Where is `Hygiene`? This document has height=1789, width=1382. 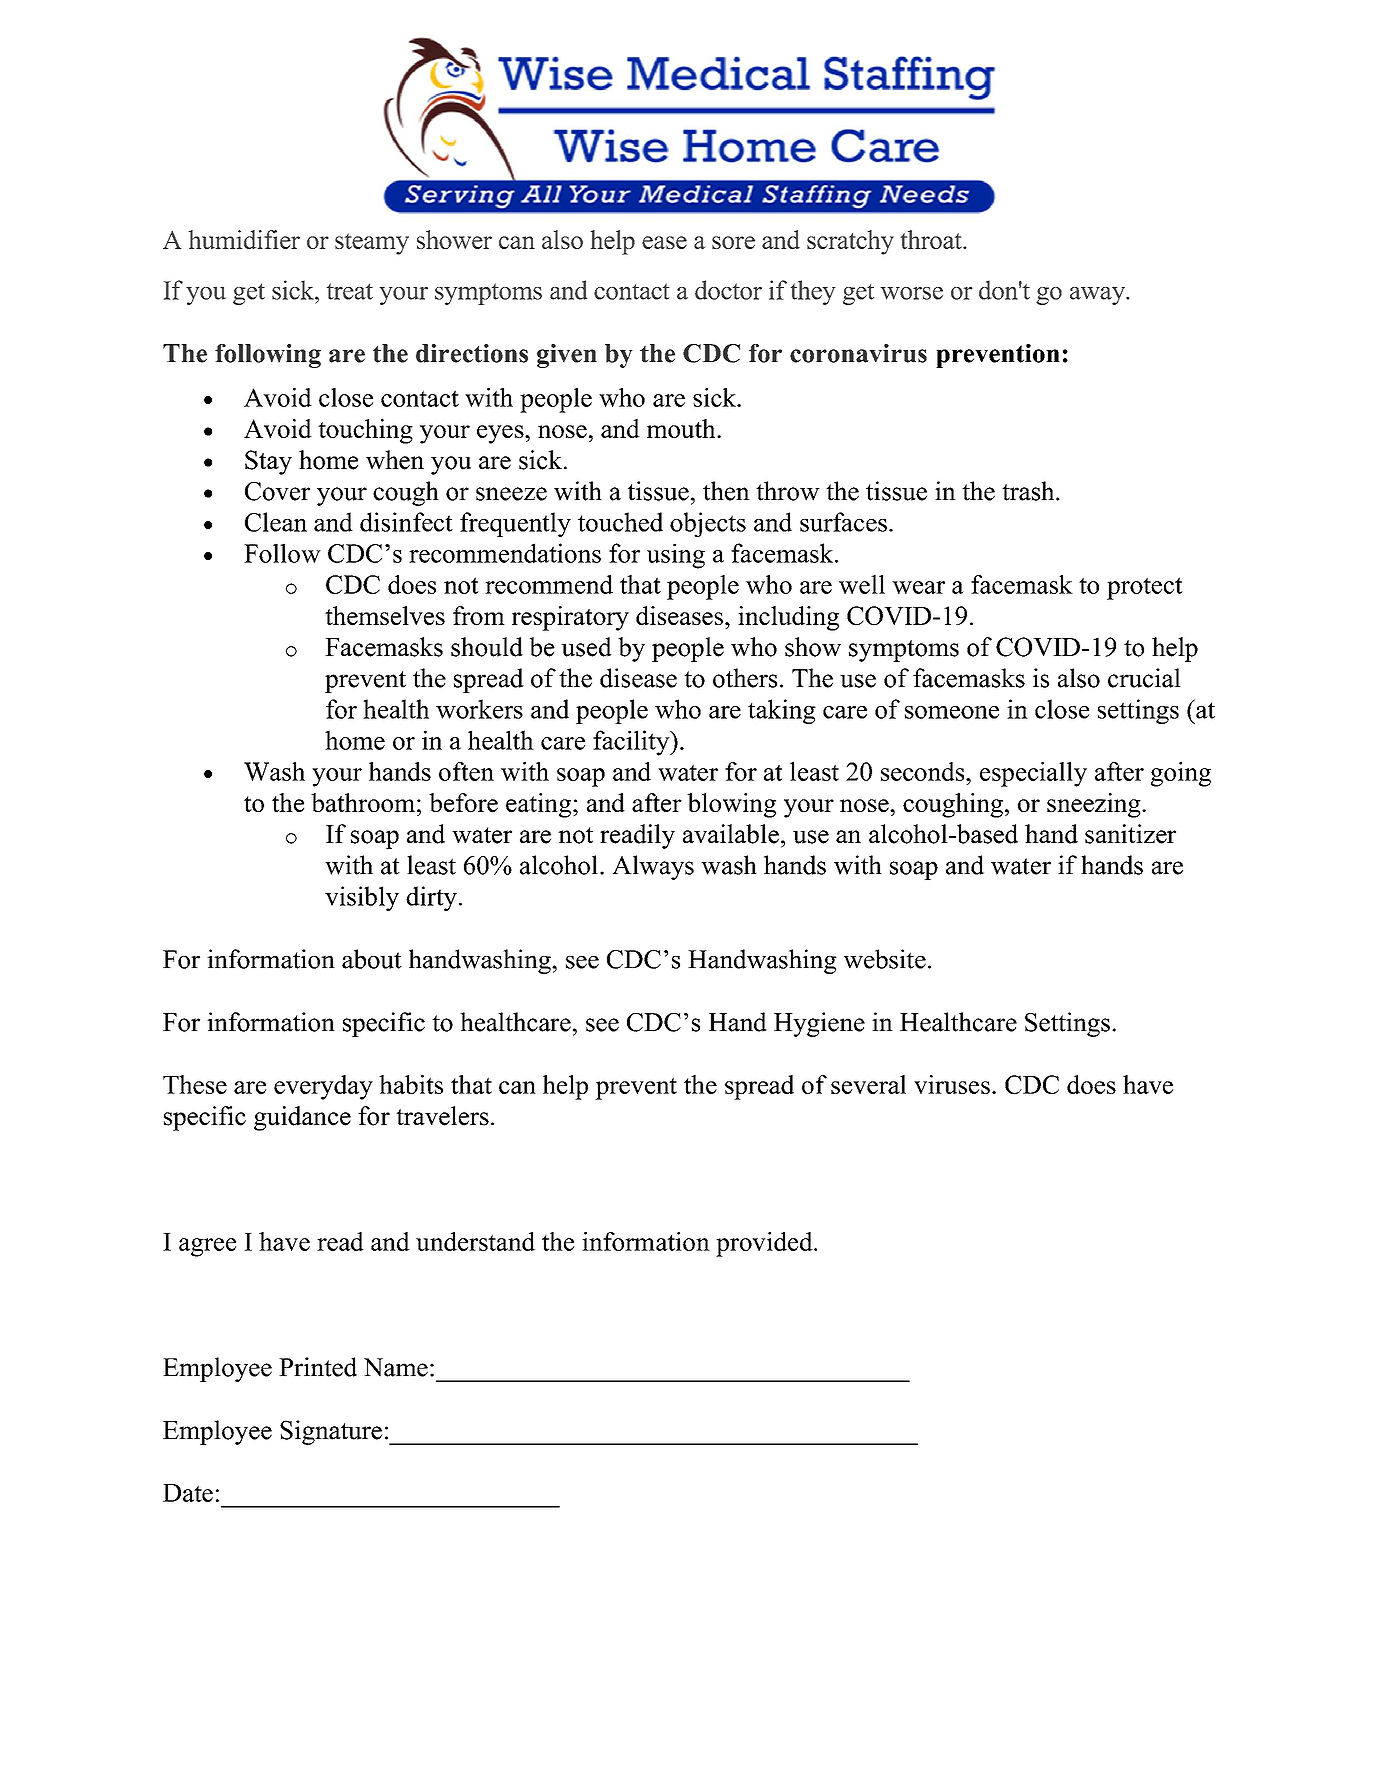 Hygiene is located at coordinates (819, 1024).
